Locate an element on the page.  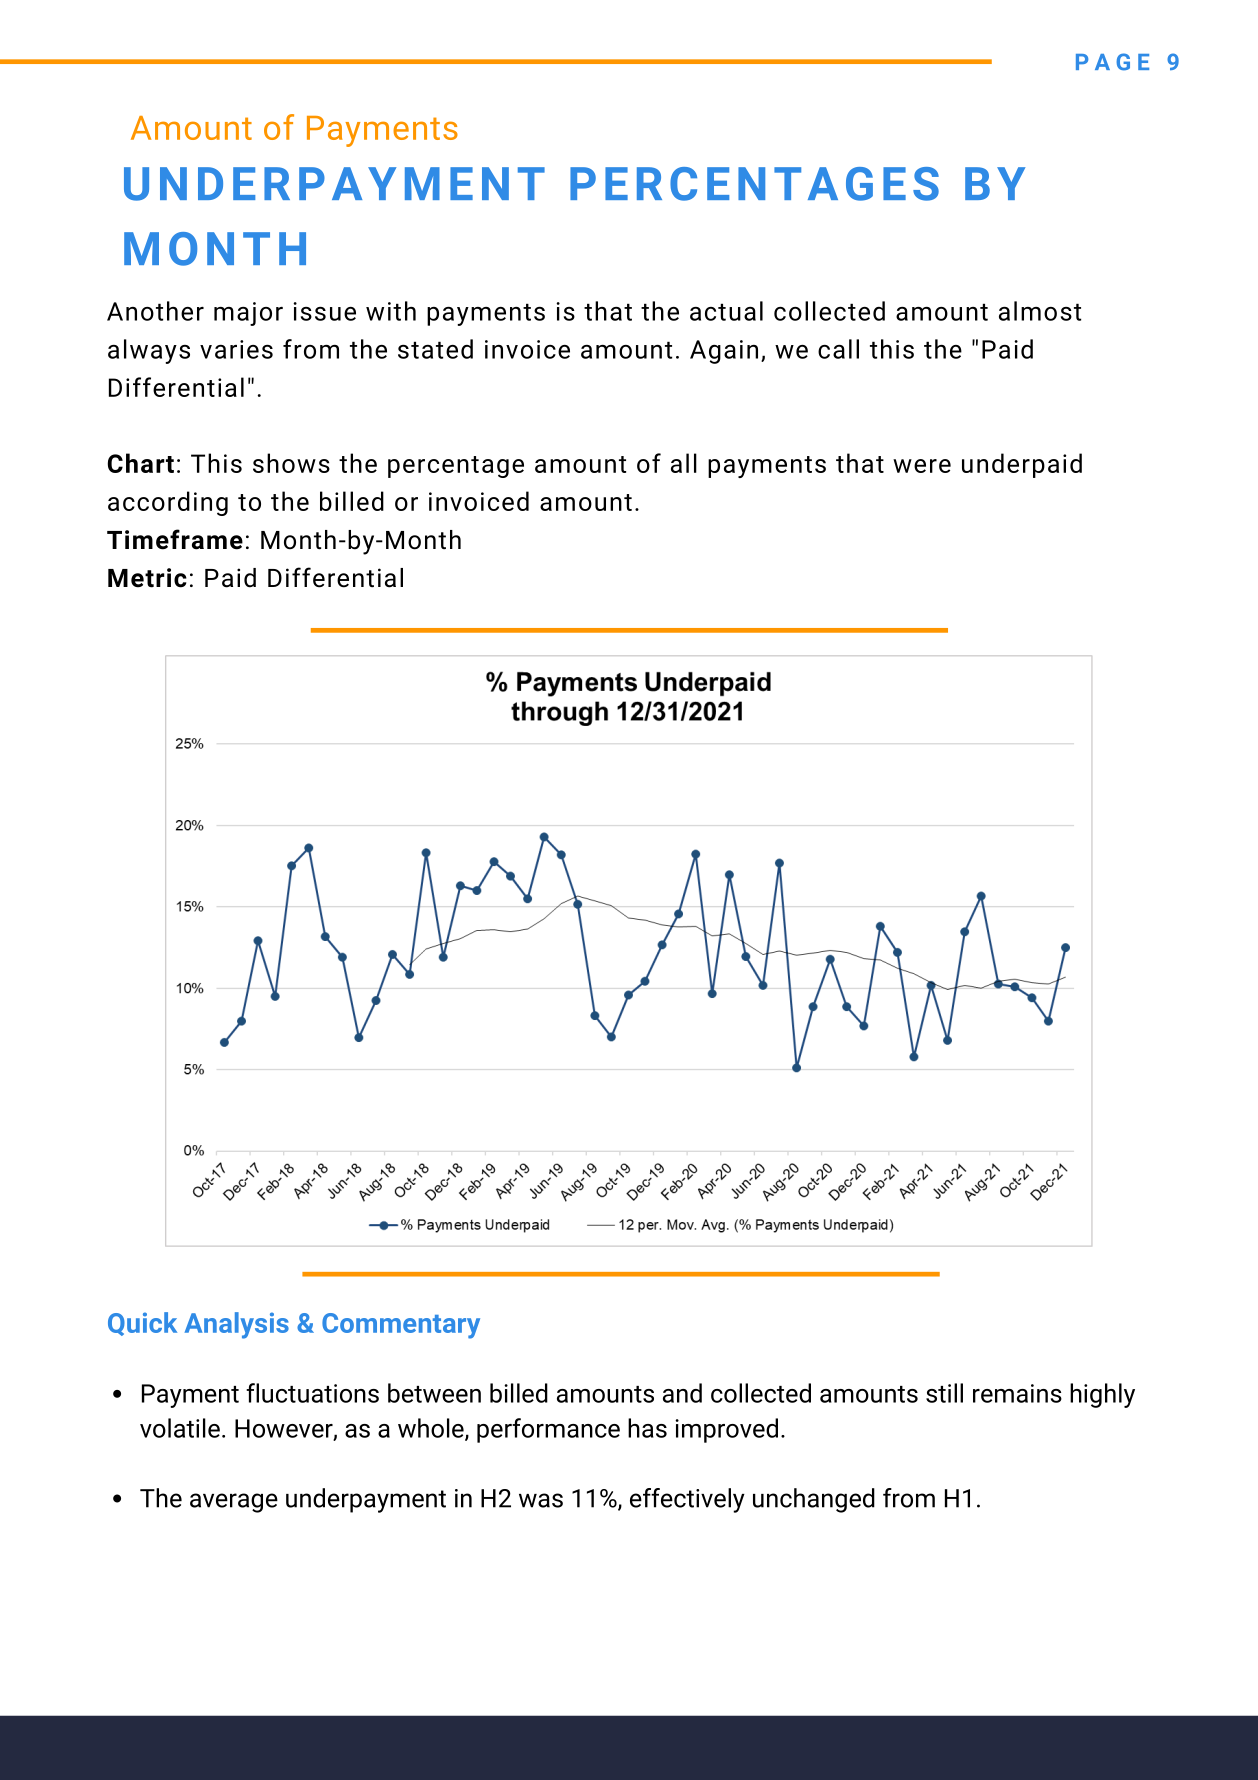
almost is located at coordinates (1040, 311).
